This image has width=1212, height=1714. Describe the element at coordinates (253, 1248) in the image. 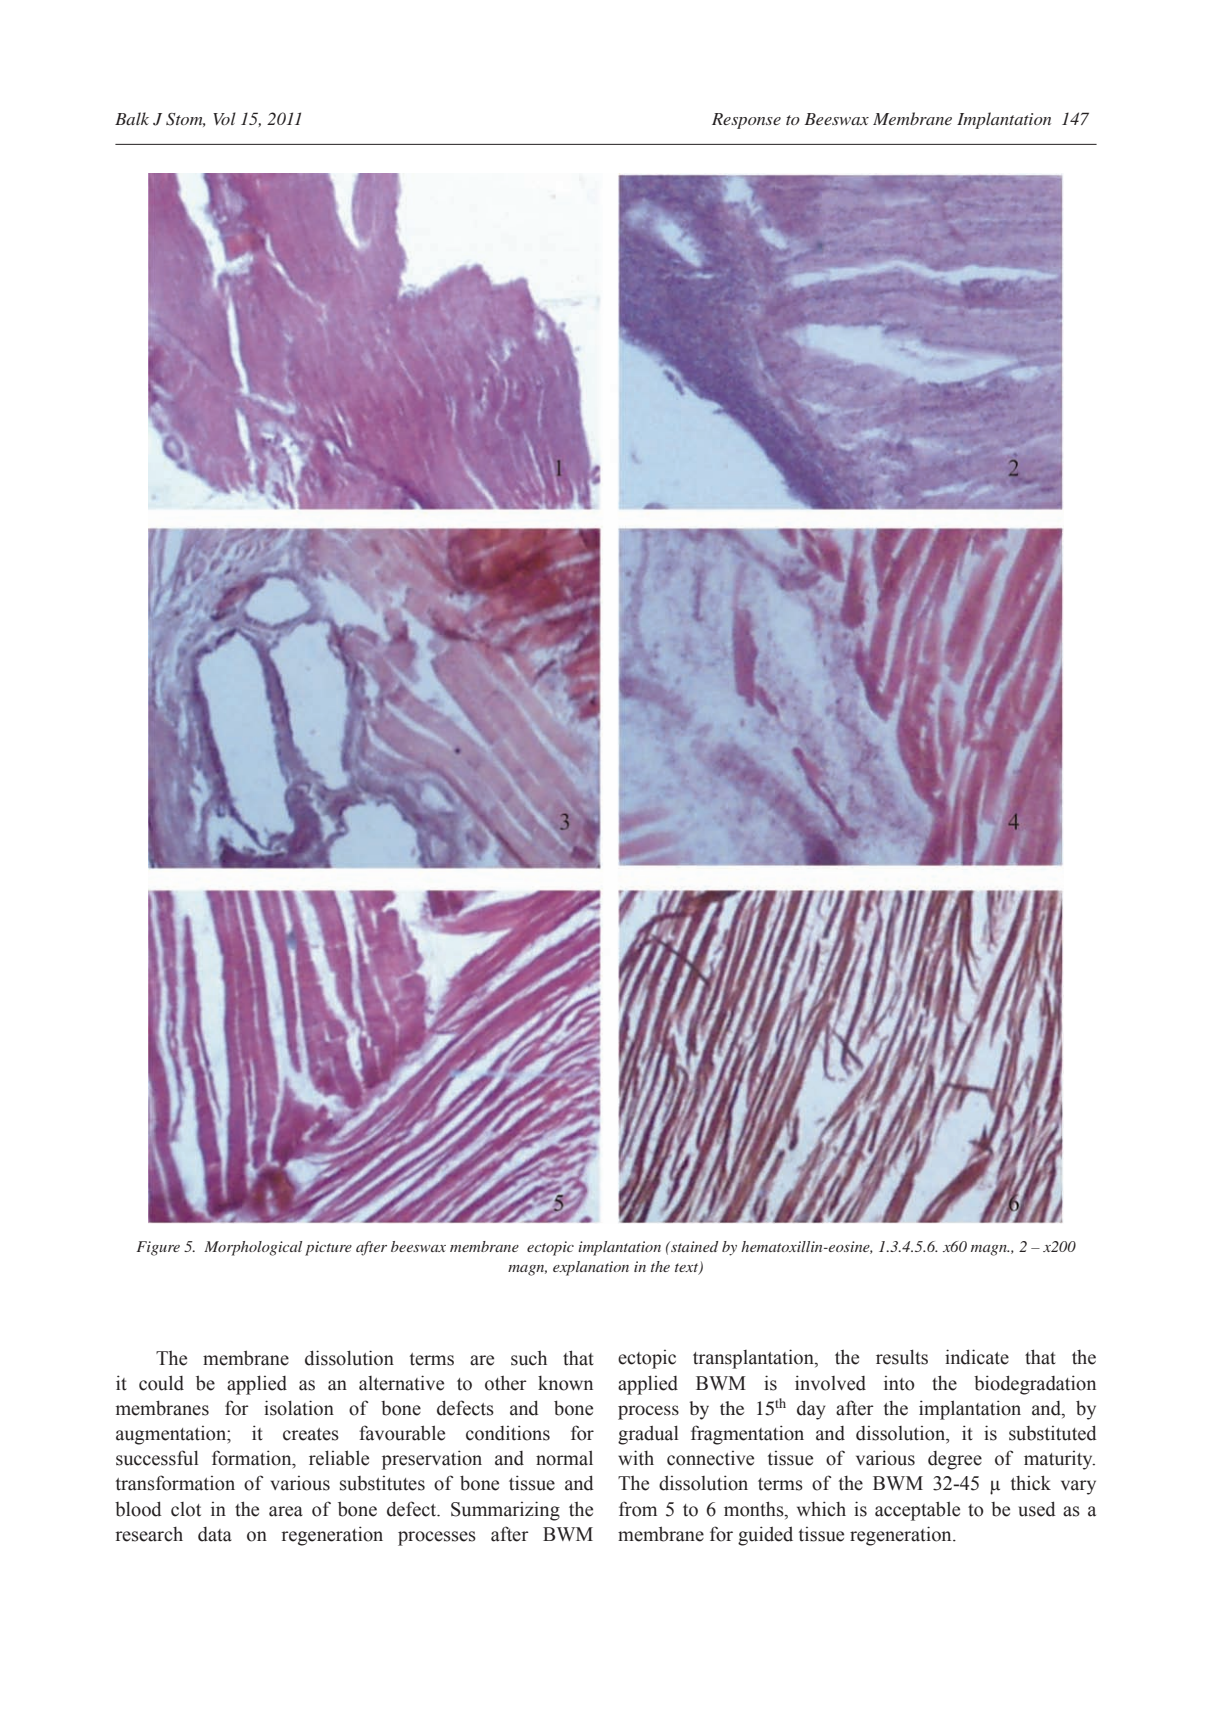

I see `Morphological` at that location.
